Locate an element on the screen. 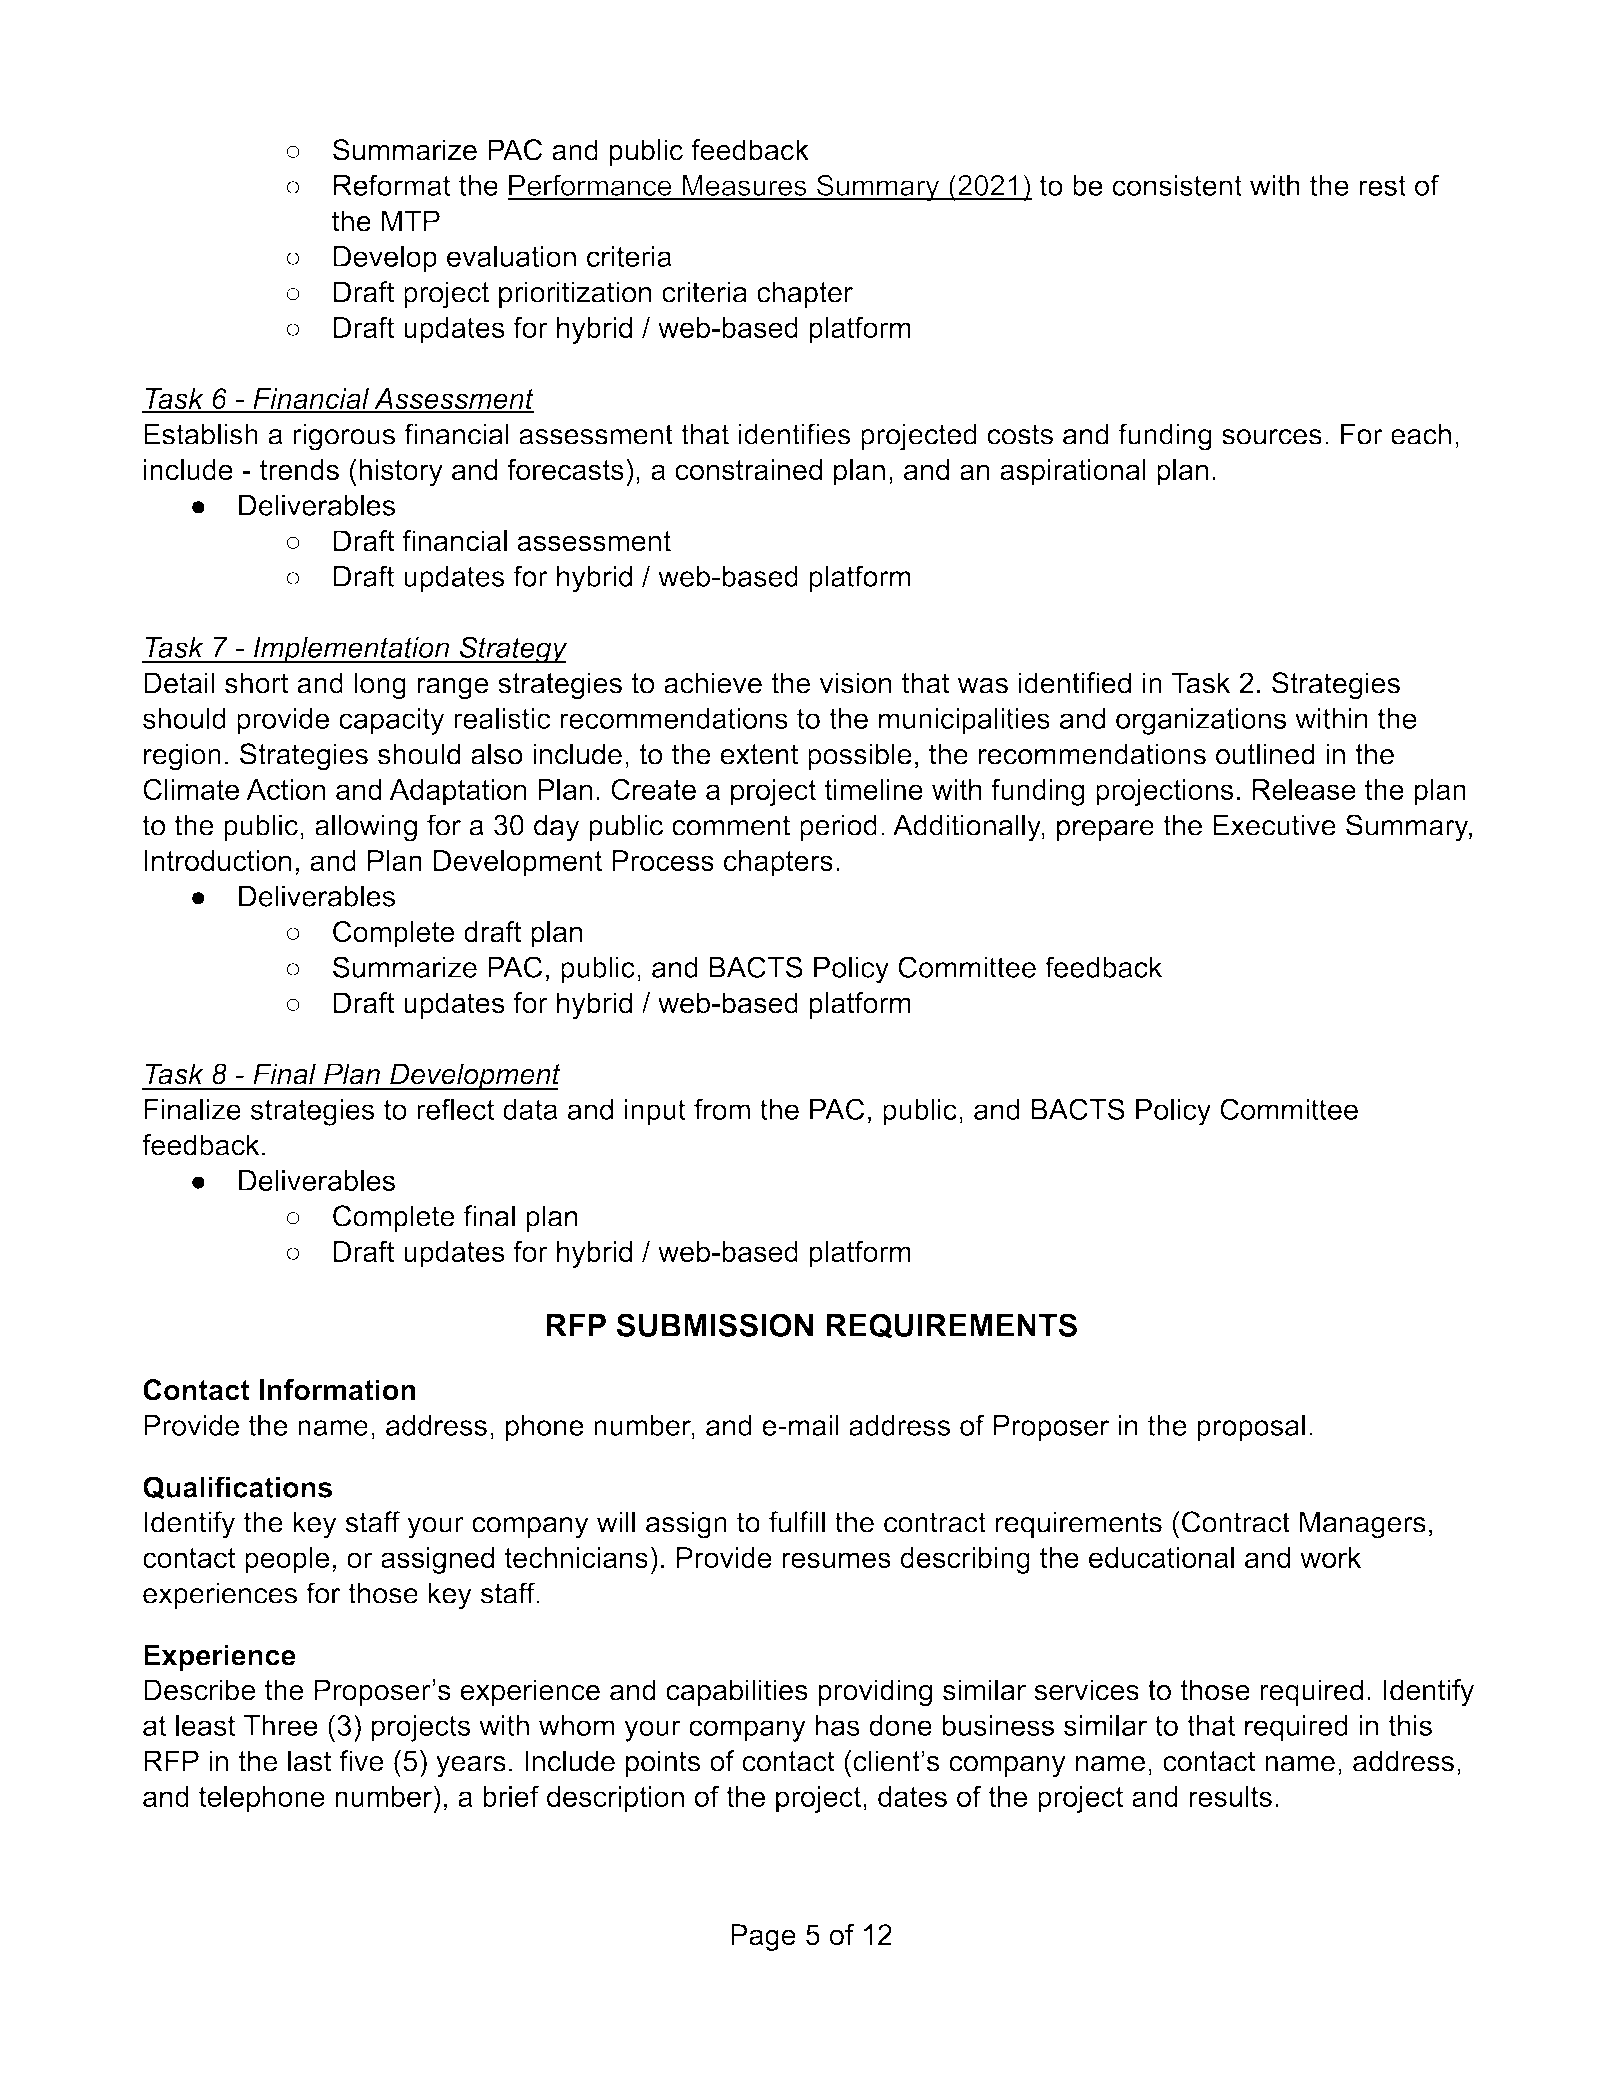  organizations is located at coordinates (1201, 721).
